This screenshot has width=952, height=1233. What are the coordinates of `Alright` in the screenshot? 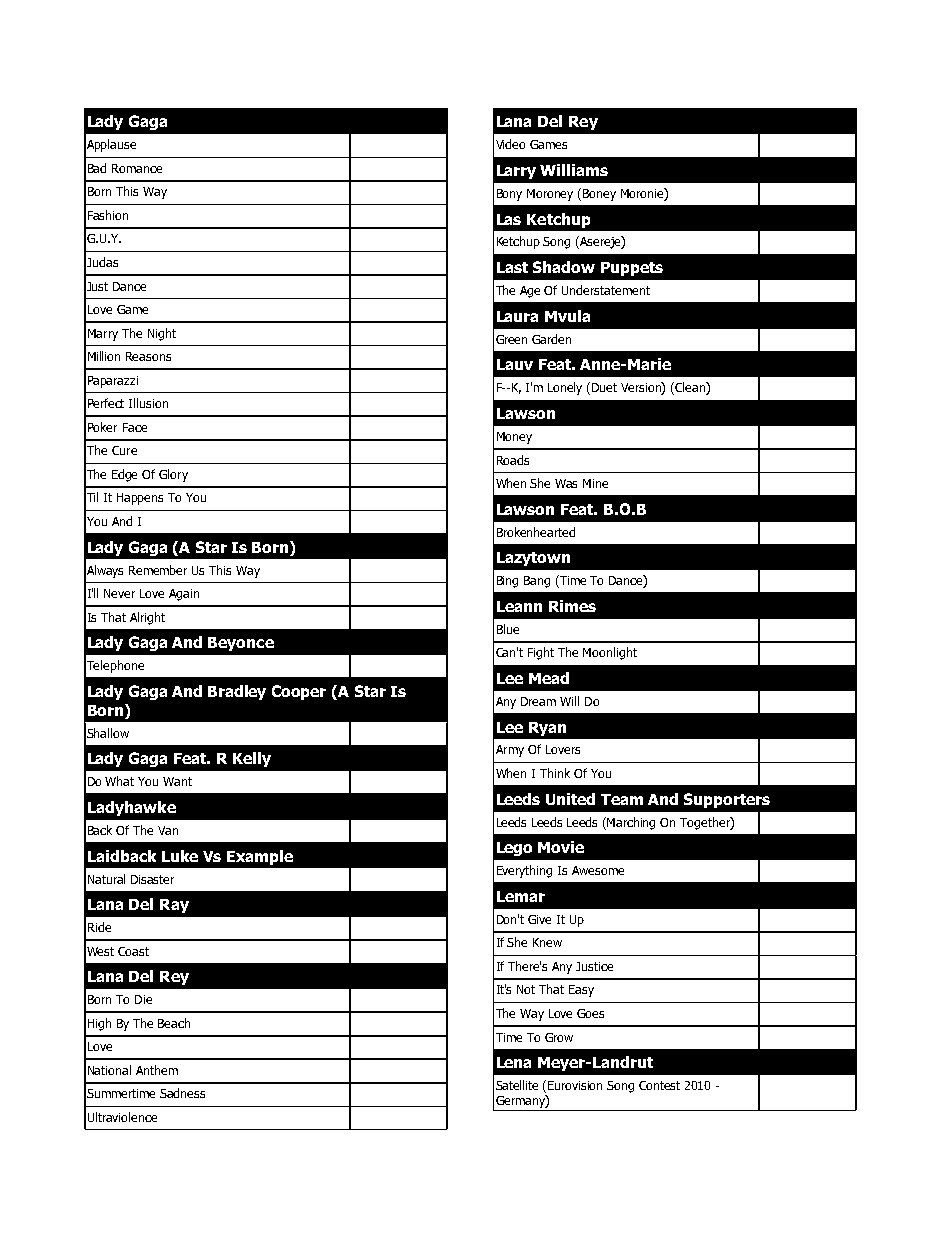 It's located at (147, 618).
